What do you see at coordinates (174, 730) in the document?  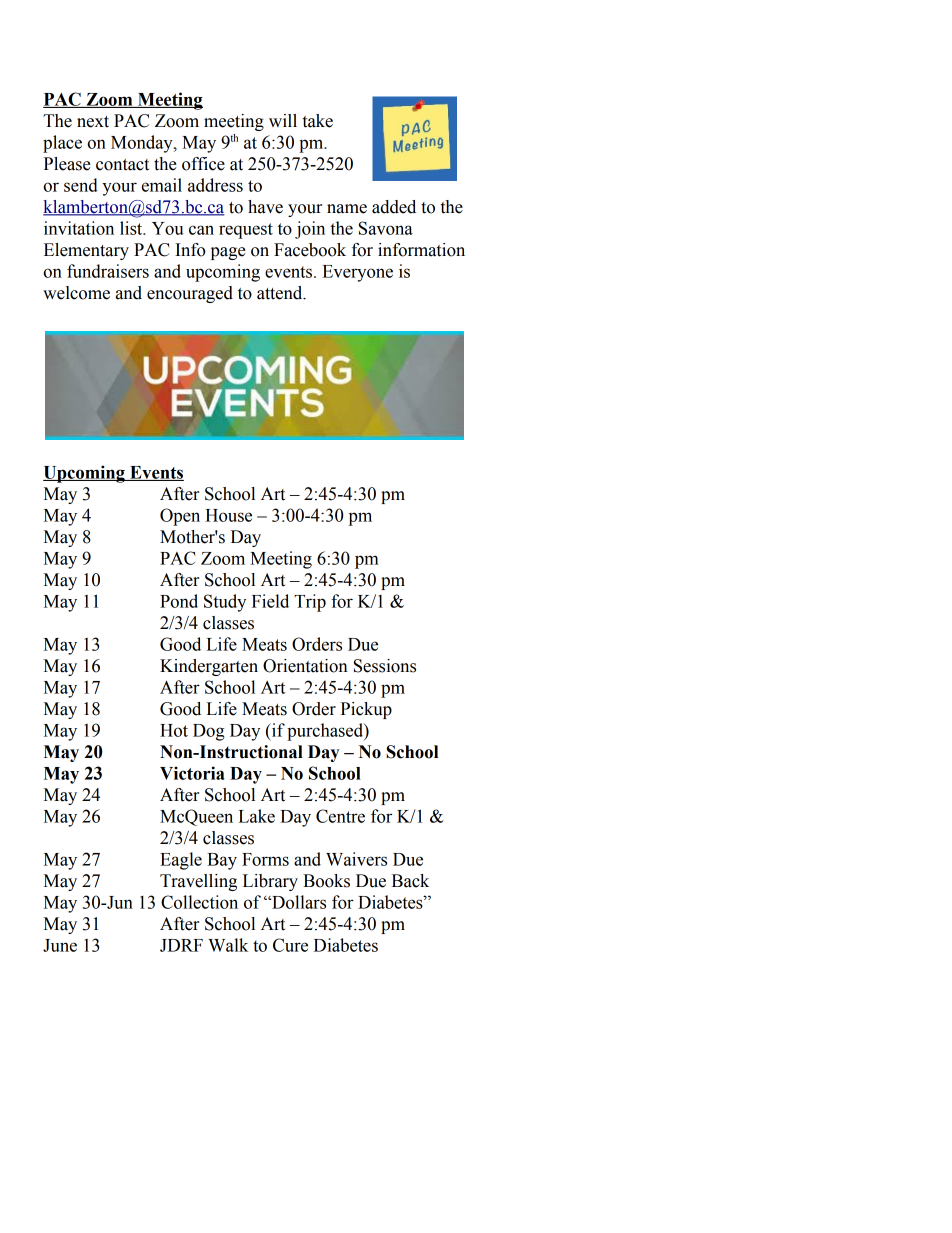 I see `Hot` at bounding box center [174, 730].
